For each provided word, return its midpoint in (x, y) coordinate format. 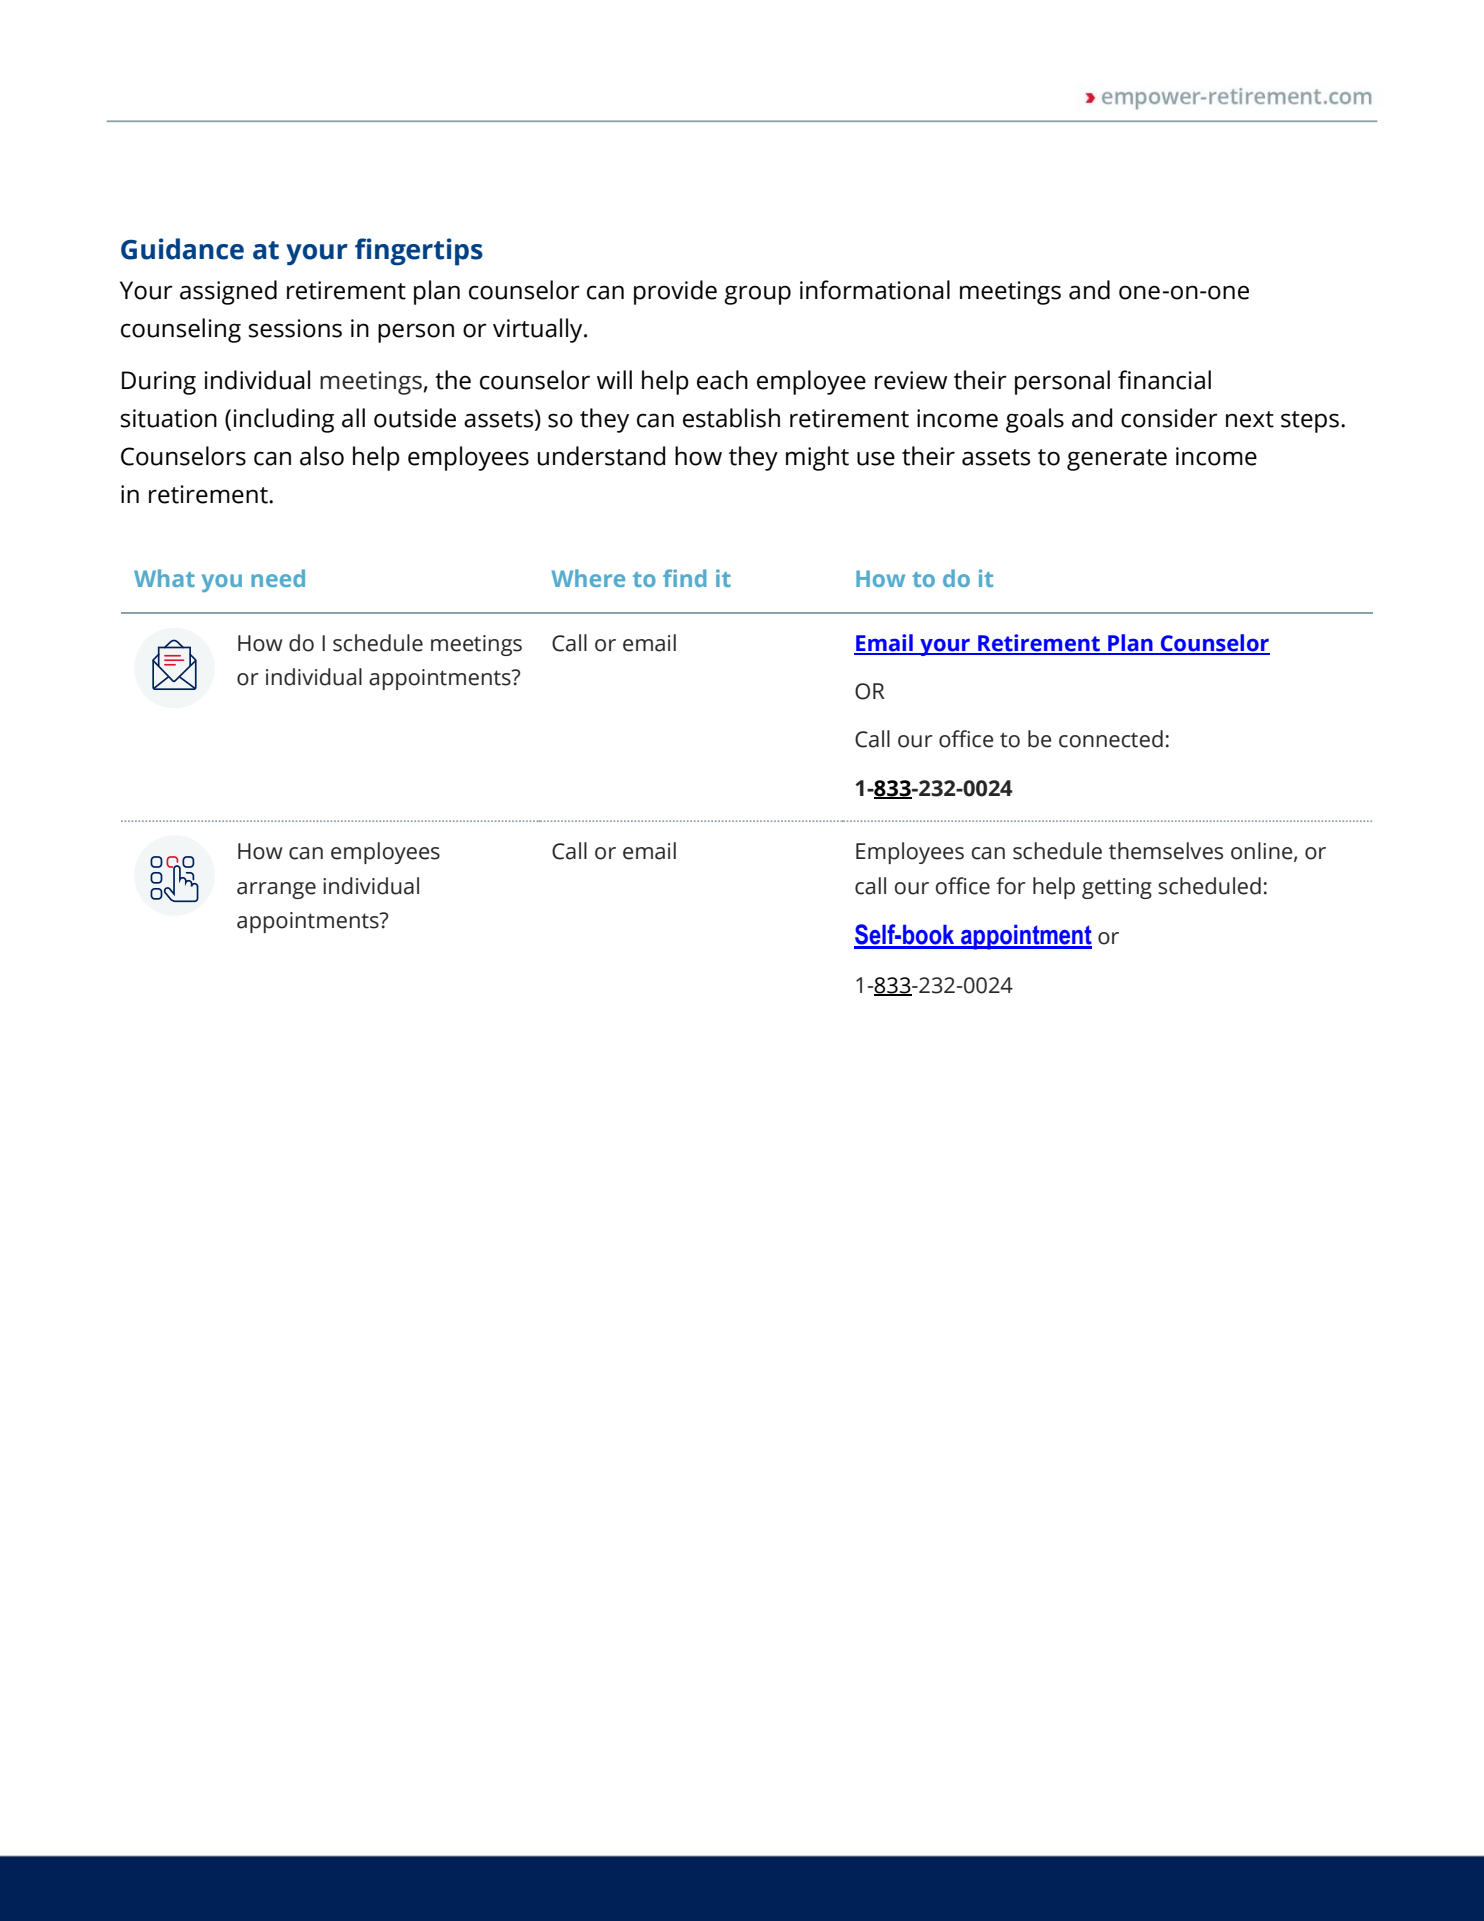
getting (1117, 888)
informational (875, 290)
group (757, 295)
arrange (276, 890)
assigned (228, 292)
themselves (1166, 851)
